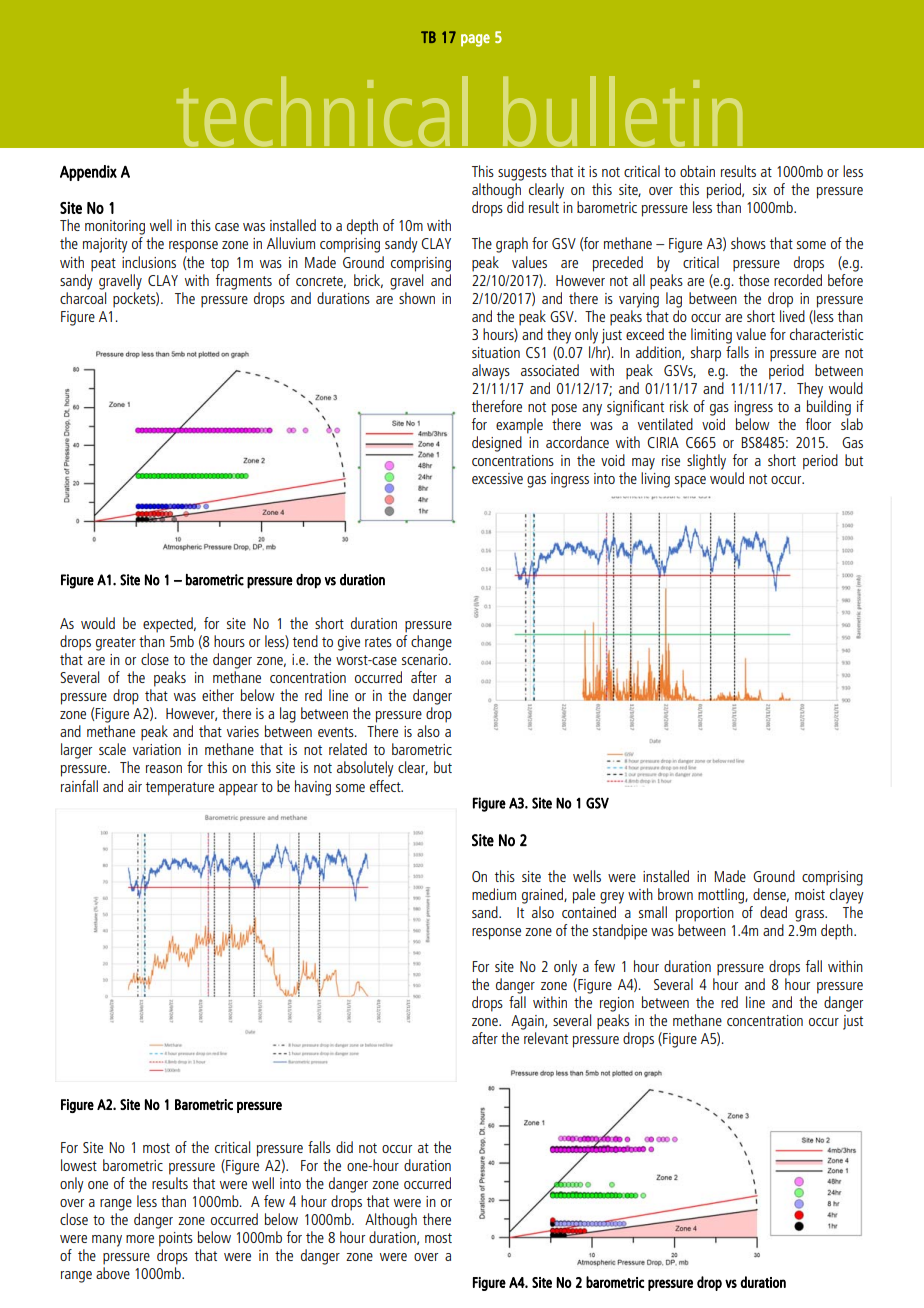 Image resolution: width=924 pixels, height=1308 pixels. Describe the element at coordinates (431, 643) in the document. I see `change` at that location.
